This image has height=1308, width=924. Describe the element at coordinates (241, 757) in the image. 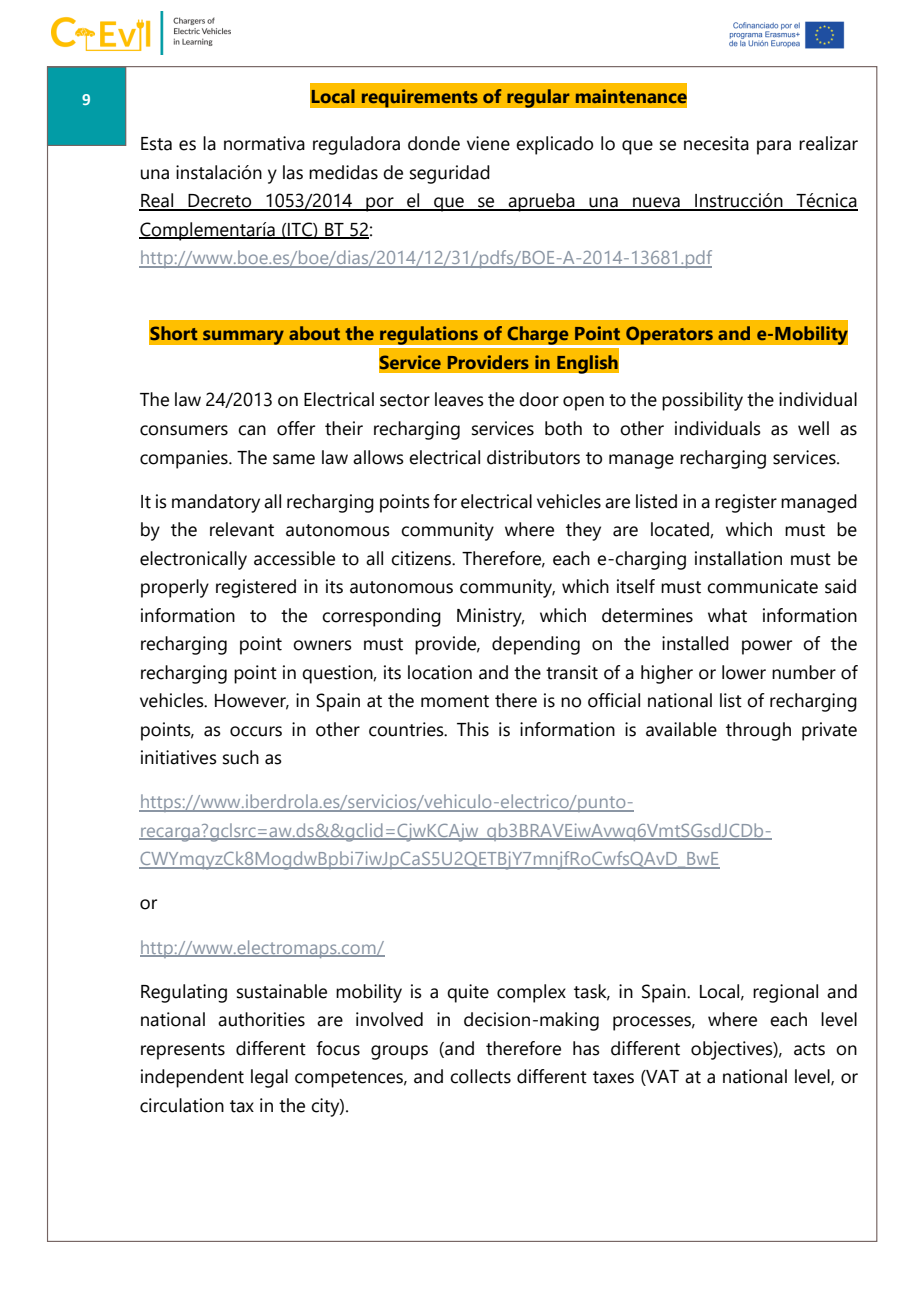

I see `such` at that location.
